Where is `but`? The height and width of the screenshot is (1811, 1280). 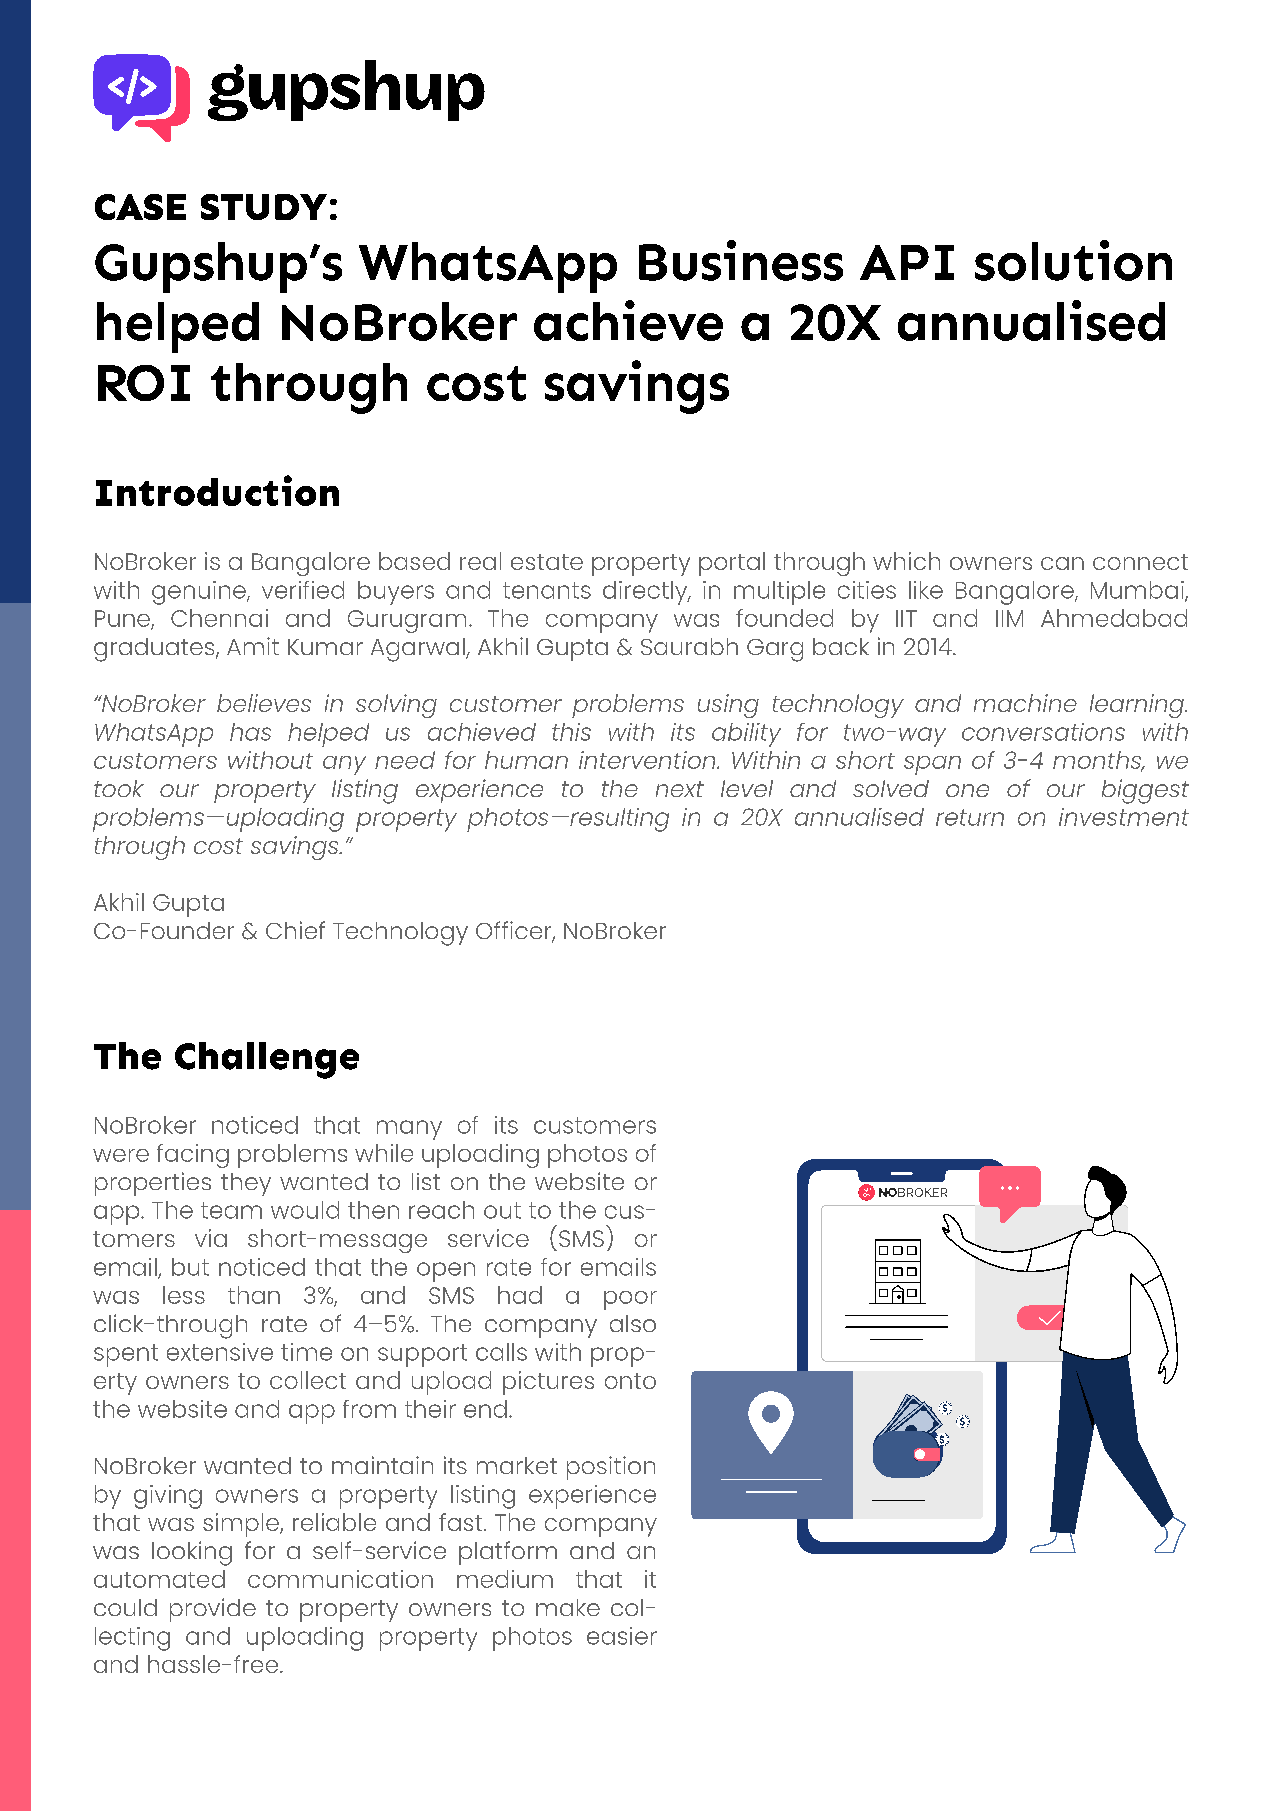 but is located at coordinates (190, 1267).
